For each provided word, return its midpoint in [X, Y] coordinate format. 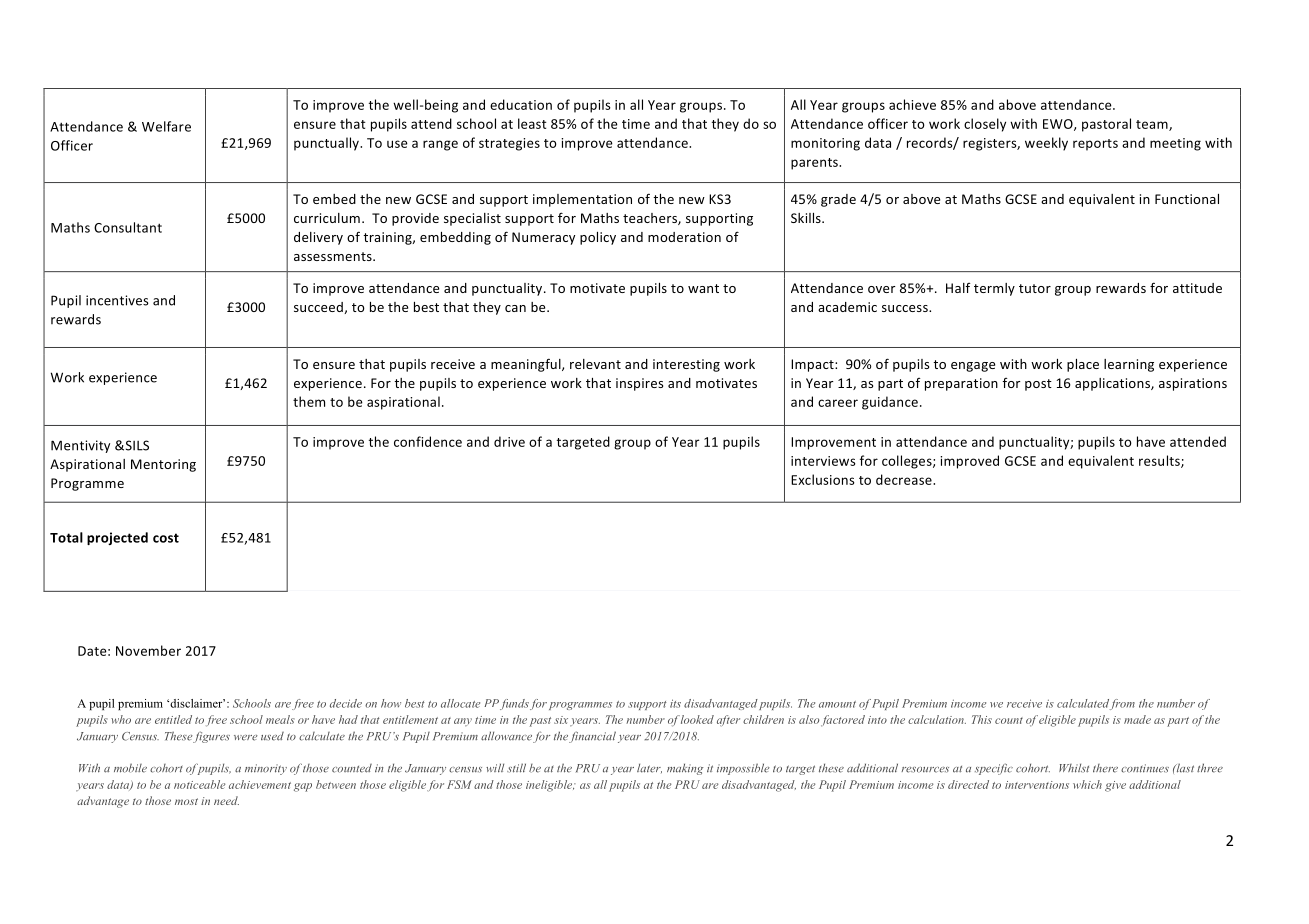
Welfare [166, 126]
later [649, 768]
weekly [1046, 144]
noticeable [199, 784]
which [1087, 784]
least [532, 123]
